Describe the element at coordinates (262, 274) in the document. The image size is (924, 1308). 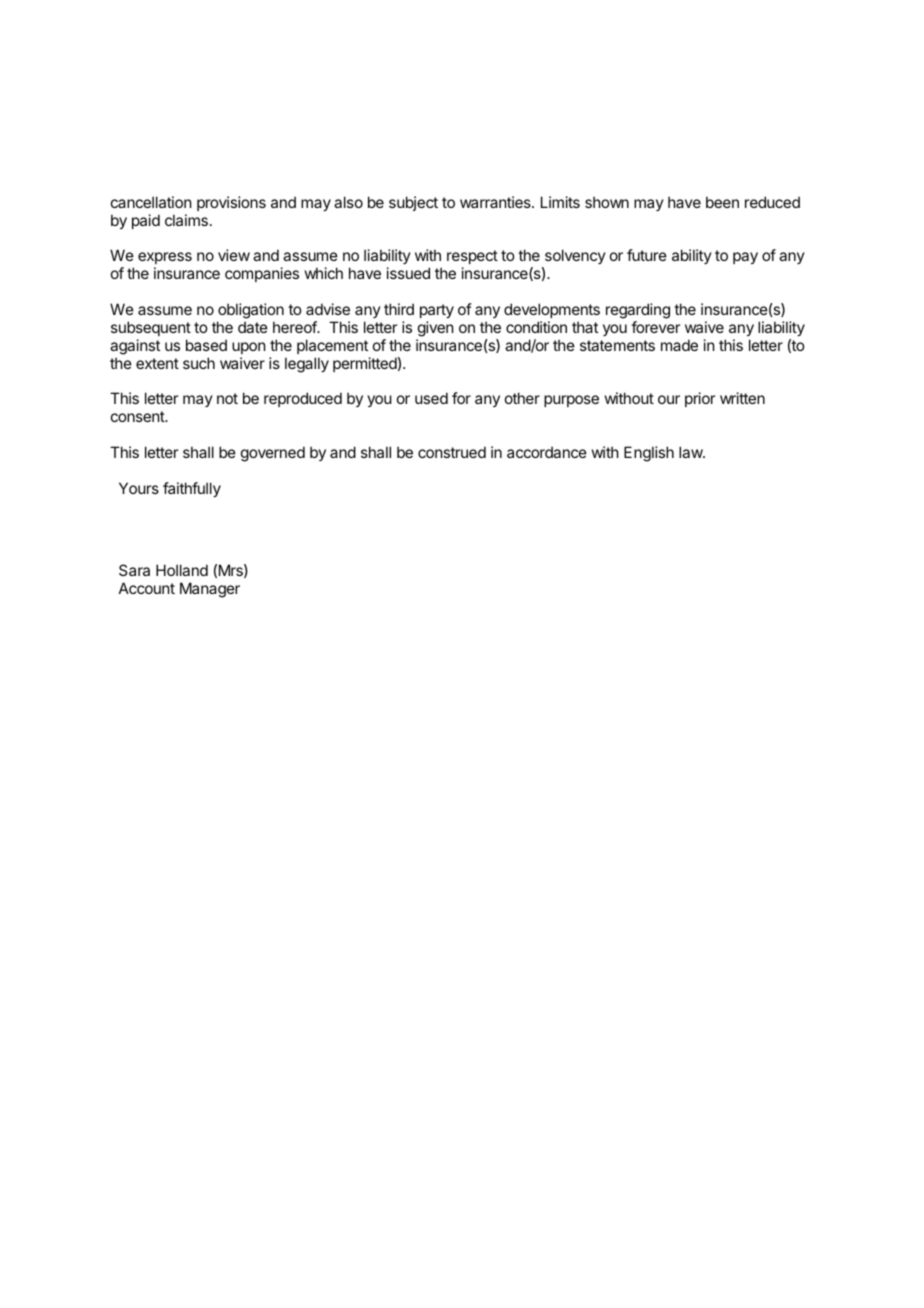
I see `companies` at that location.
